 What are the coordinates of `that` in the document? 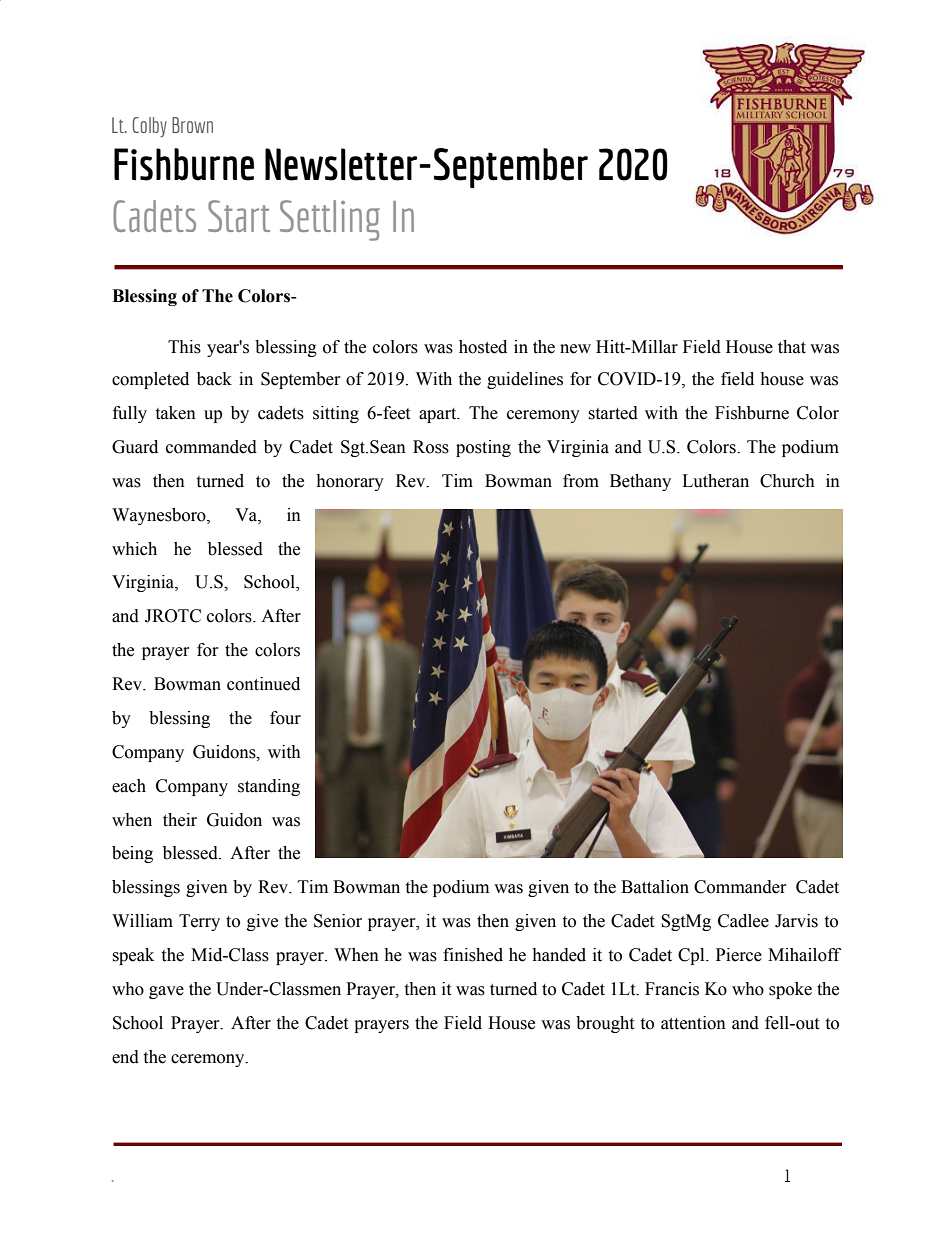 It's located at (792, 347).
